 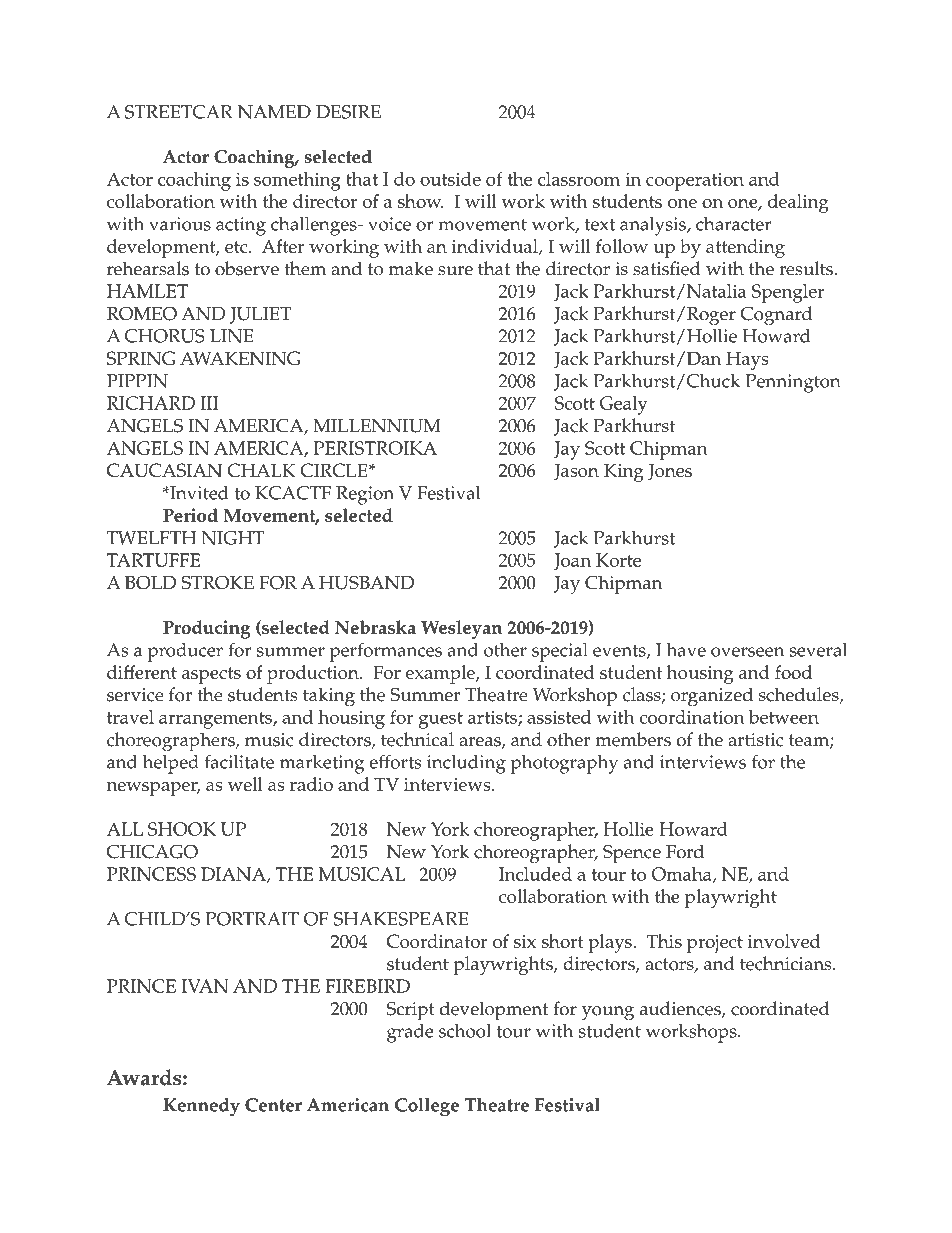 What do you see at coordinates (377, 426) in the screenshot?
I see `MILLENNIUM` at bounding box center [377, 426].
